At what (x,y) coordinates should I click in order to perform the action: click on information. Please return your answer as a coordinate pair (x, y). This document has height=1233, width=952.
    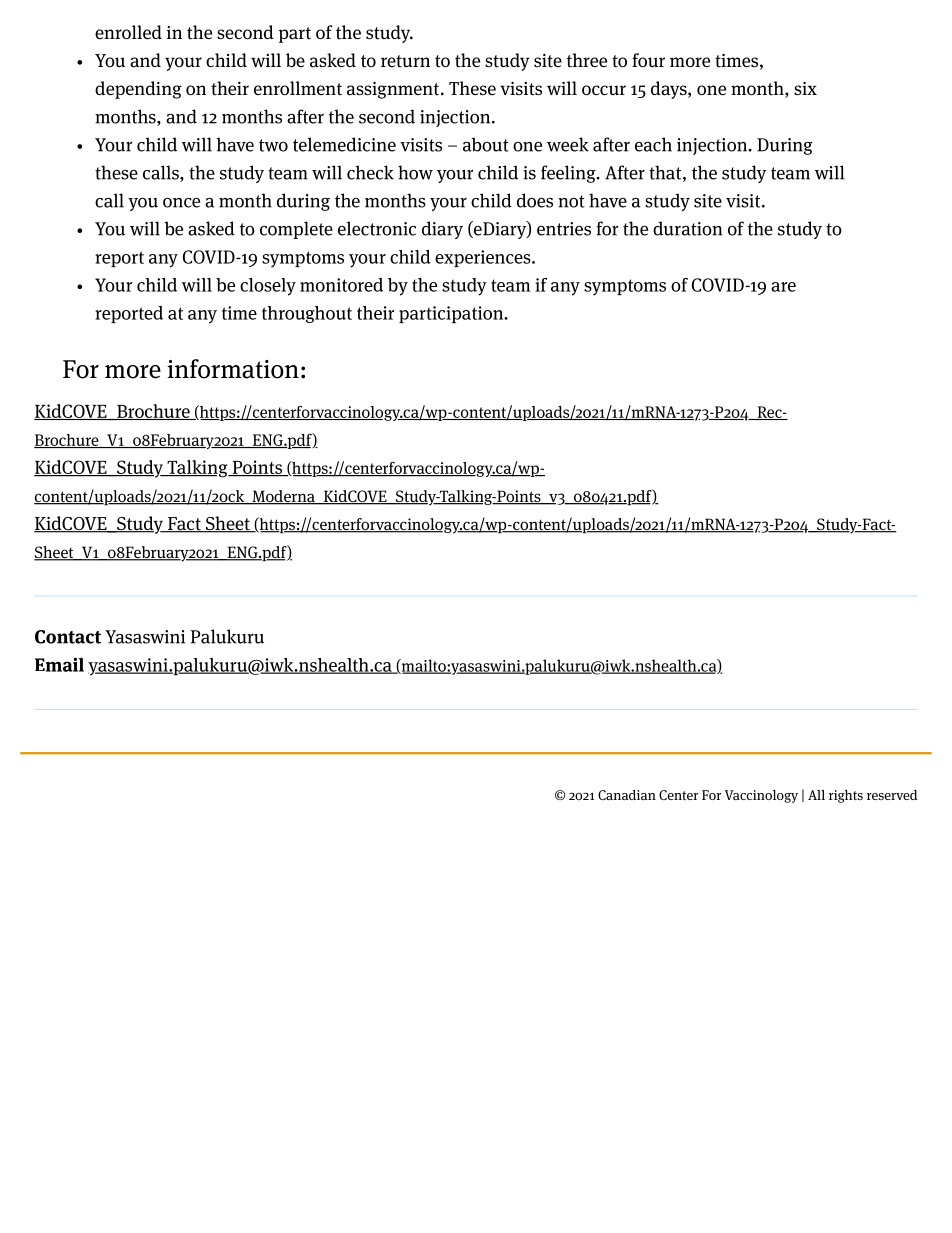
    Looking at the image, I should click on (233, 369).
